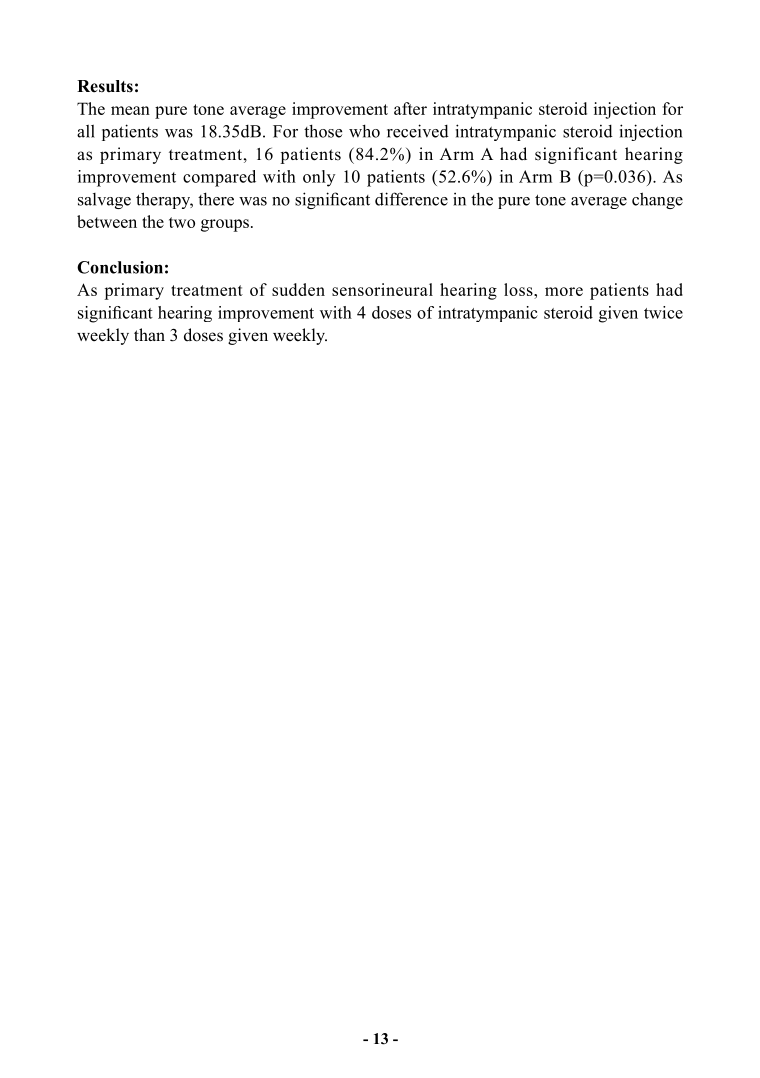 The height and width of the screenshot is (1078, 760). Describe the element at coordinates (225, 225) in the screenshot. I see `groups` at that location.
